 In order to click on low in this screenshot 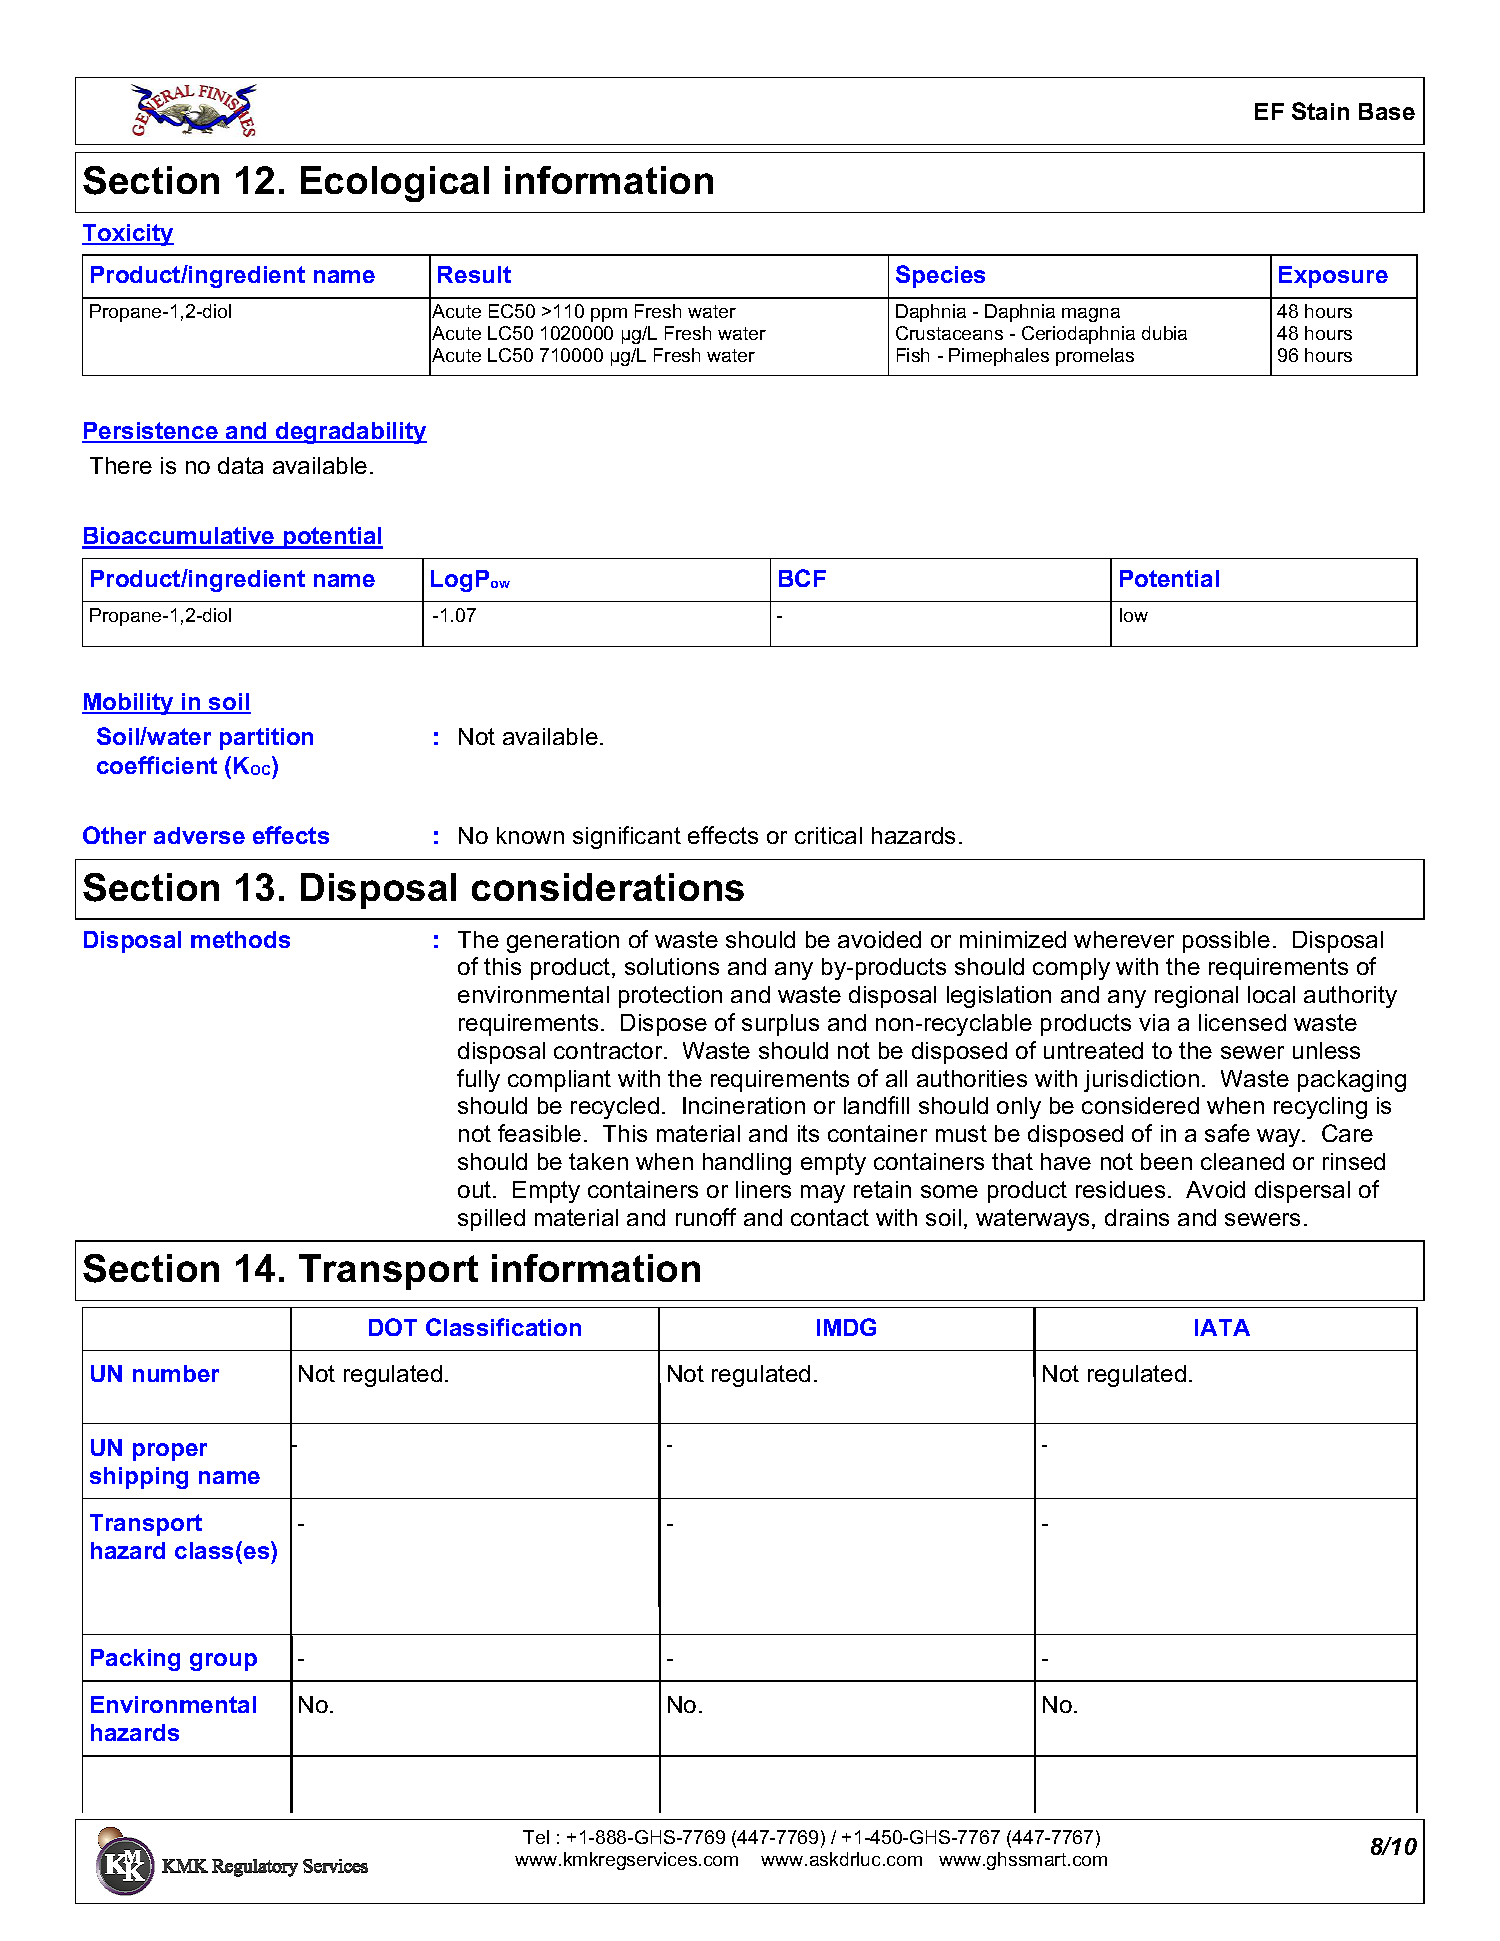, I will do `click(1134, 615)`.
